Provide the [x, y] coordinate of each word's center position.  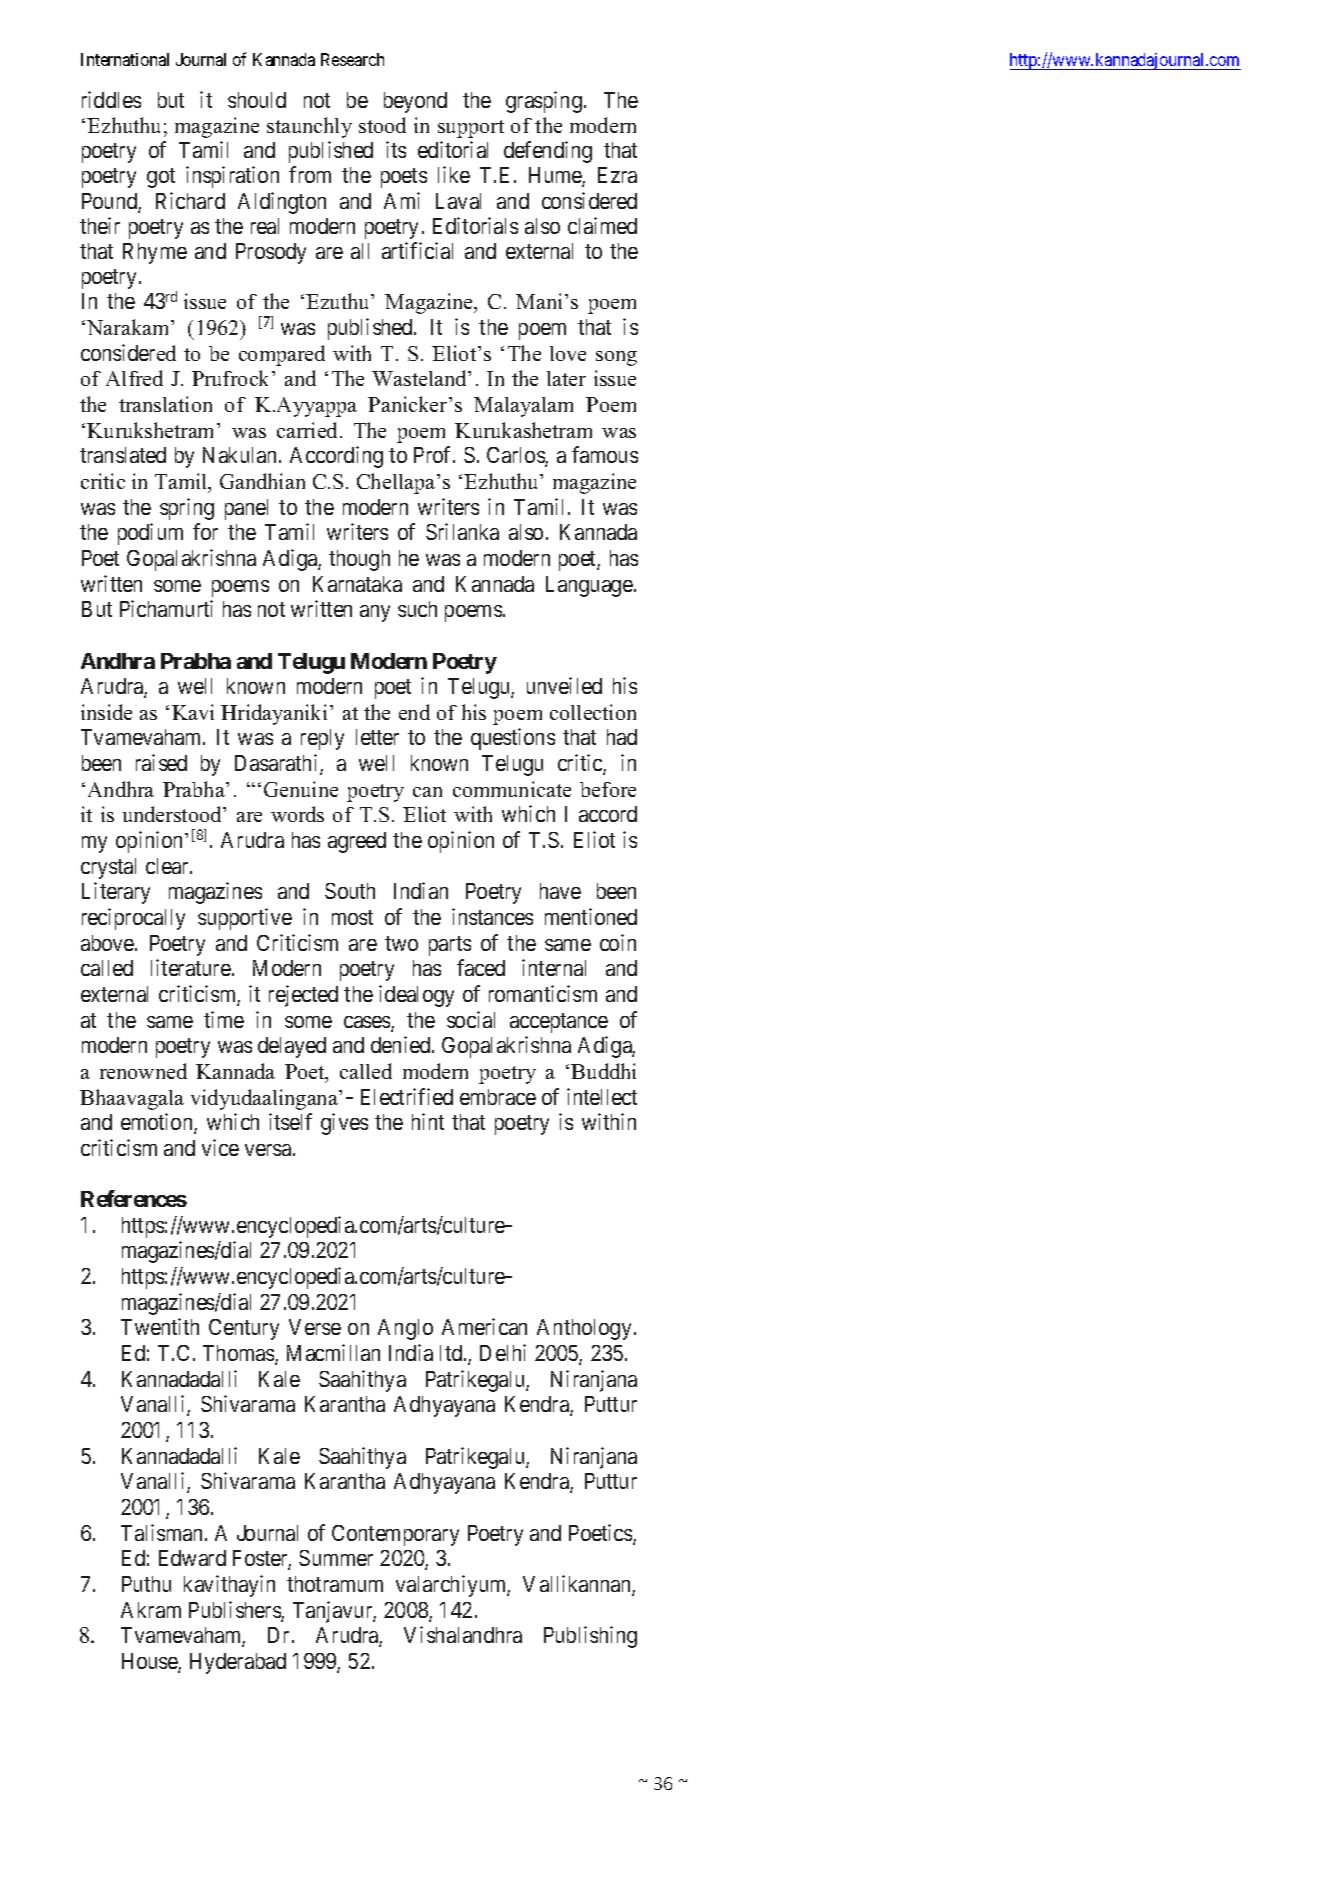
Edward [192, 1558]
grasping [544, 102]
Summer [336, 1558]
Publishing [590, 1637]
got [161, 178]
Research [352, 59]
